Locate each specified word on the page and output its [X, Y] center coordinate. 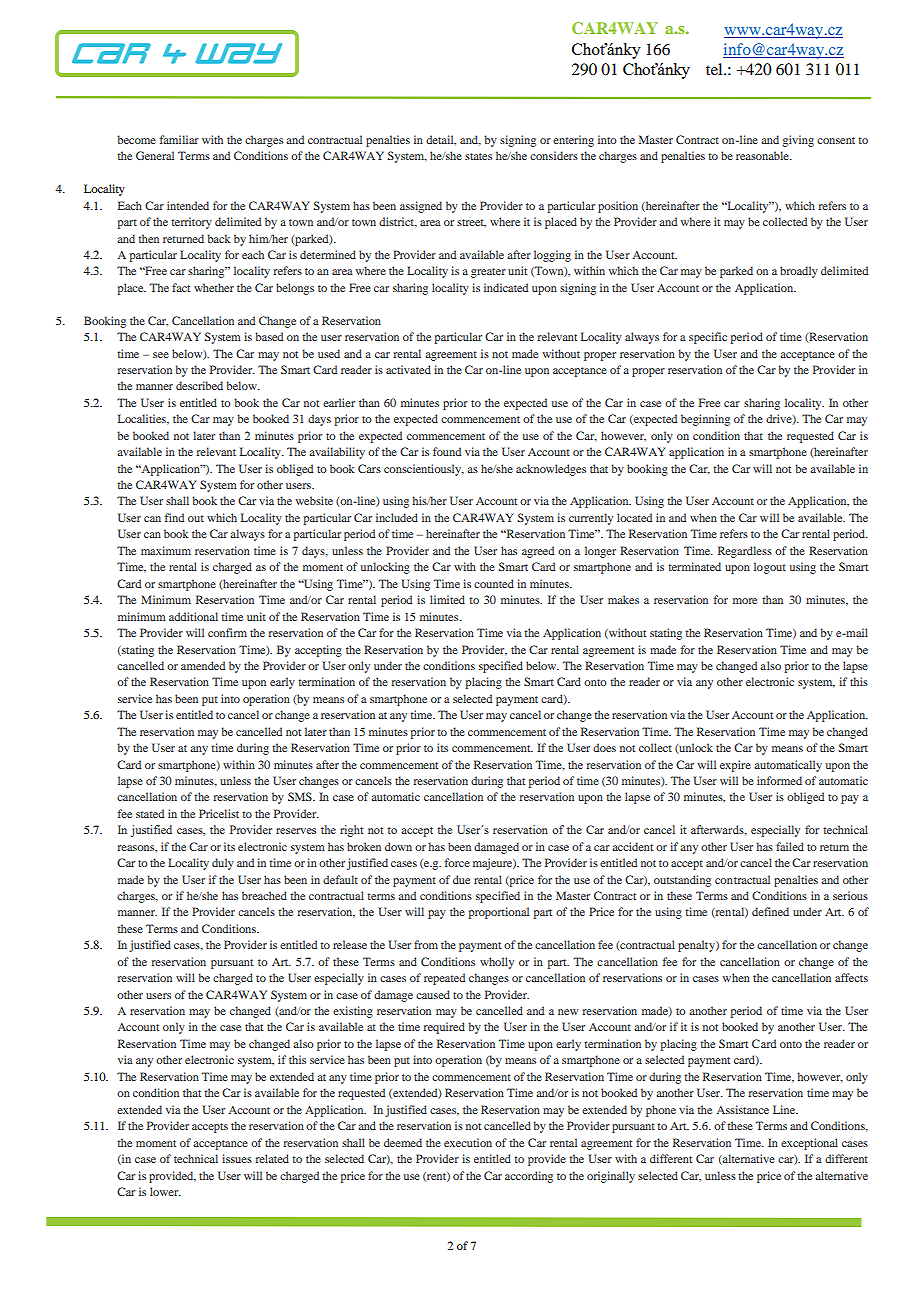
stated [150, 813]
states [478, 156]
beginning [705, 420]
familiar [179, 139]
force [457, 862]
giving [798, 141]
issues [237, 1158]
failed [790, 846]
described [199, 385]
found [447, 451]
